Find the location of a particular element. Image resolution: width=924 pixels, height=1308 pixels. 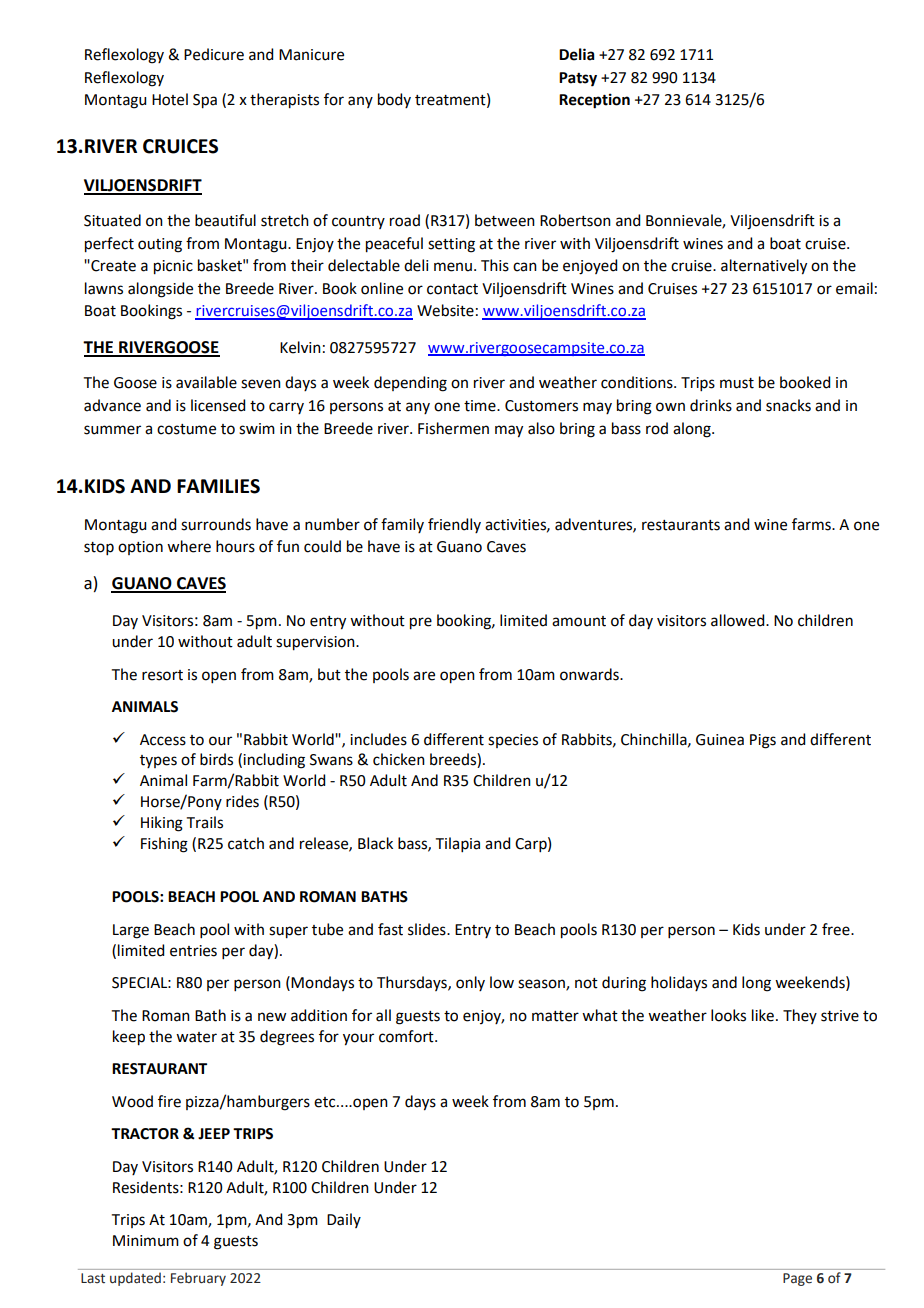

Daily is located at coordinates (344, 1220).
